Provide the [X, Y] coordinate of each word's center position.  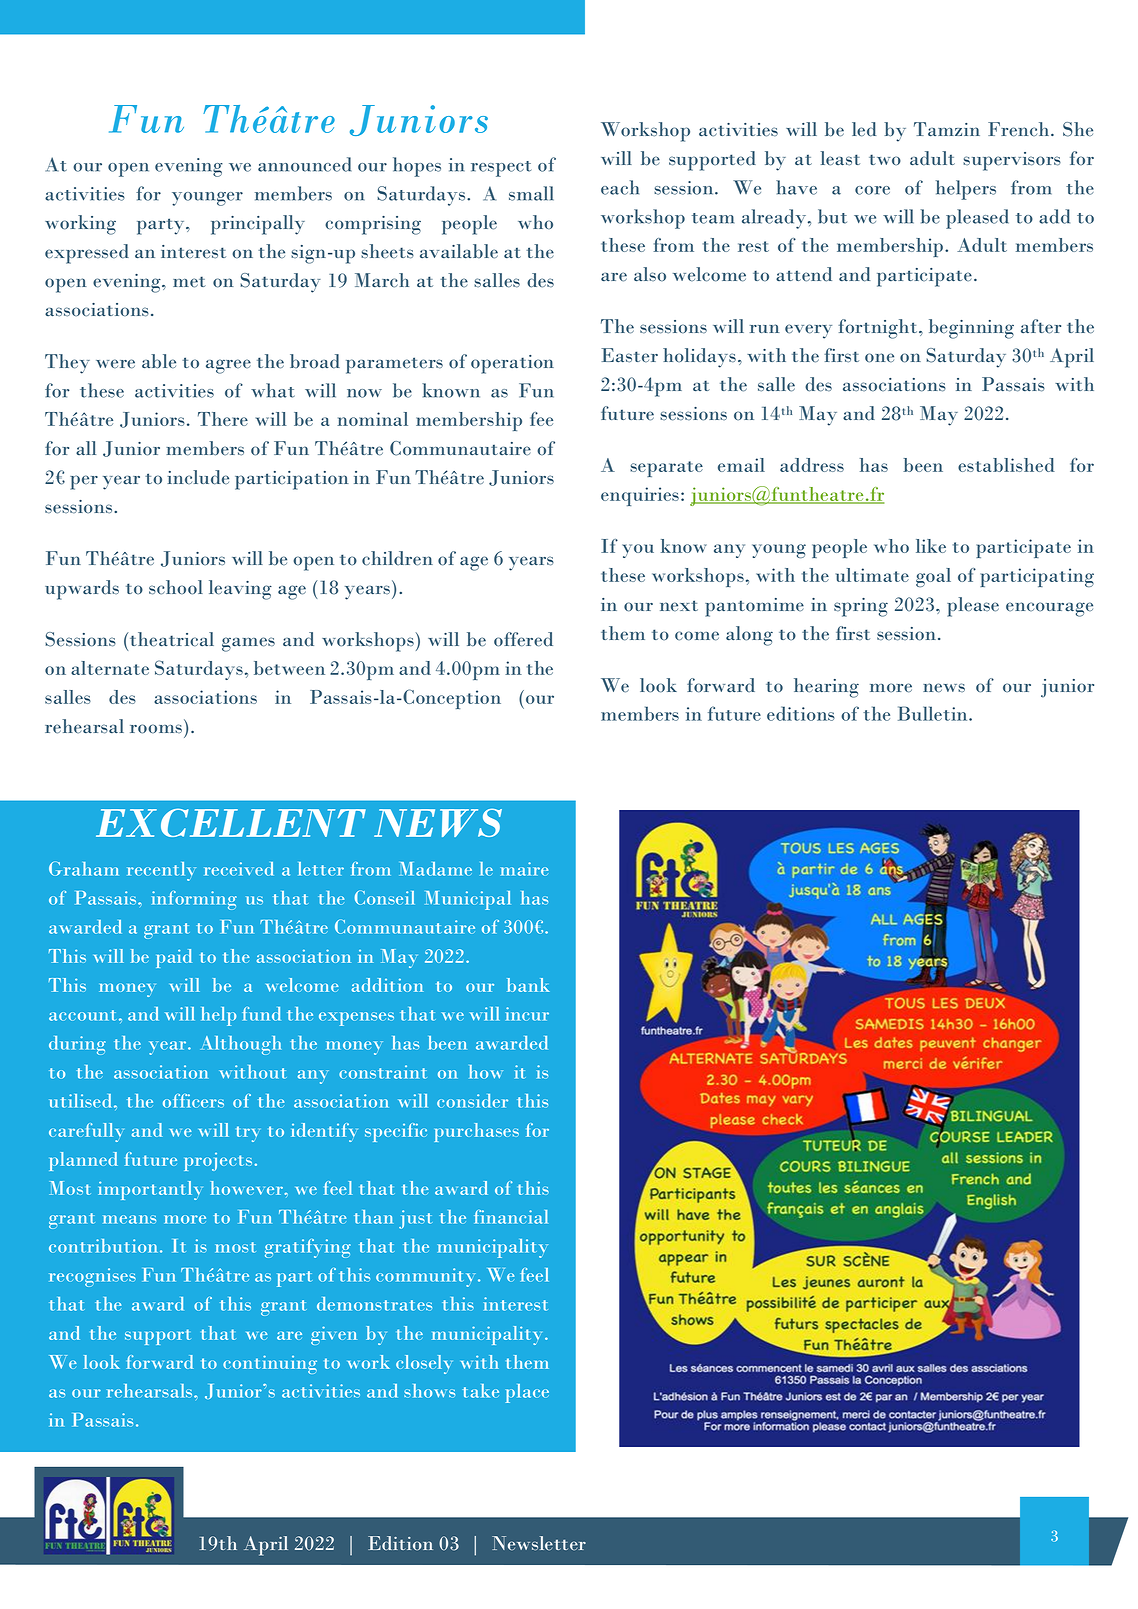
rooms [156, 729]
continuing [270, 1364]
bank [528, 985]
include [198, 477]
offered [523, 639]
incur [527, 1014]
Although [240, 1045]
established [1006, 465]
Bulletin [934, 713]
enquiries [640, 496]
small [531, 193]
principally [258, 225]
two [885, 160]
